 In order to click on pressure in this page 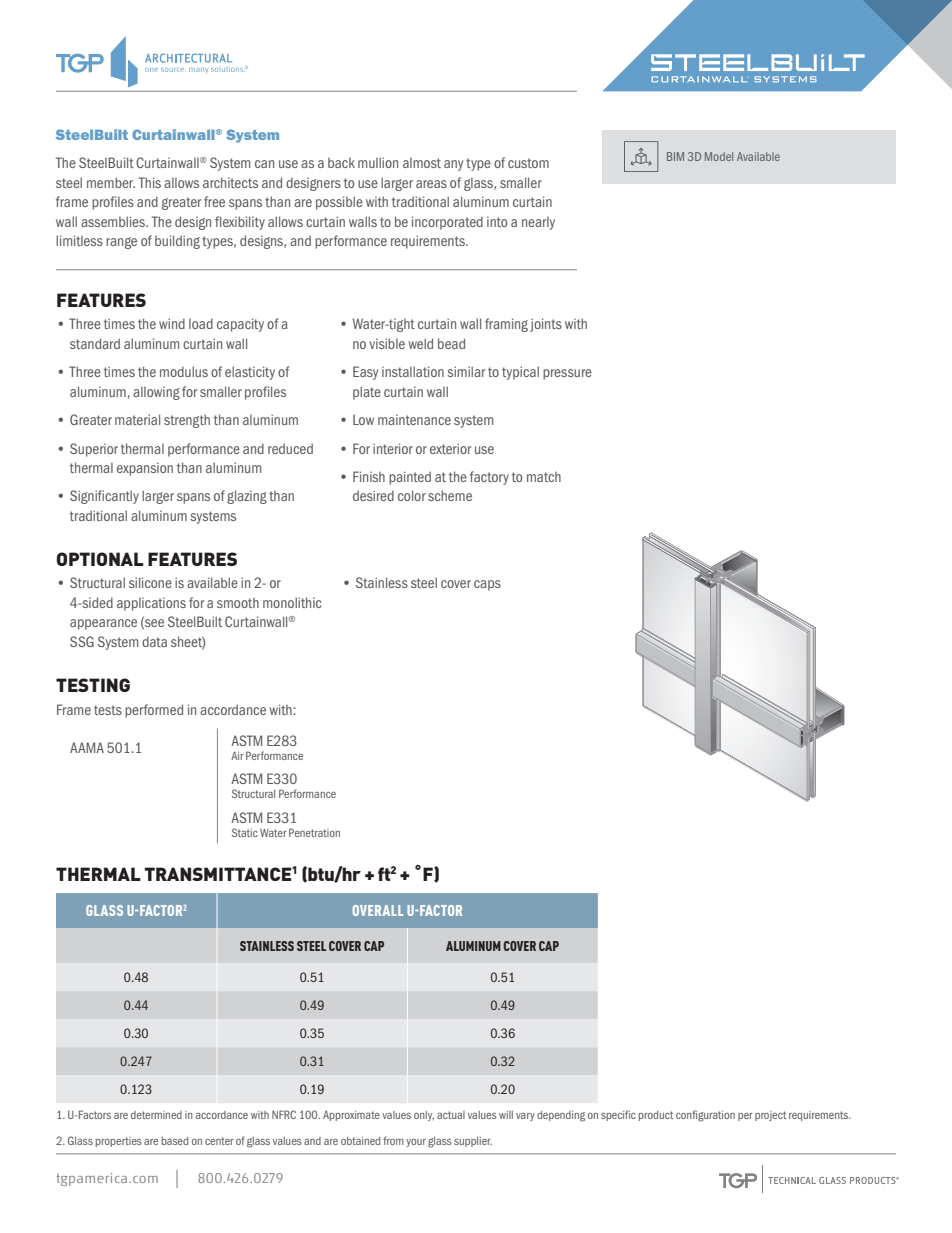, I will do `click(567, 374)`.
